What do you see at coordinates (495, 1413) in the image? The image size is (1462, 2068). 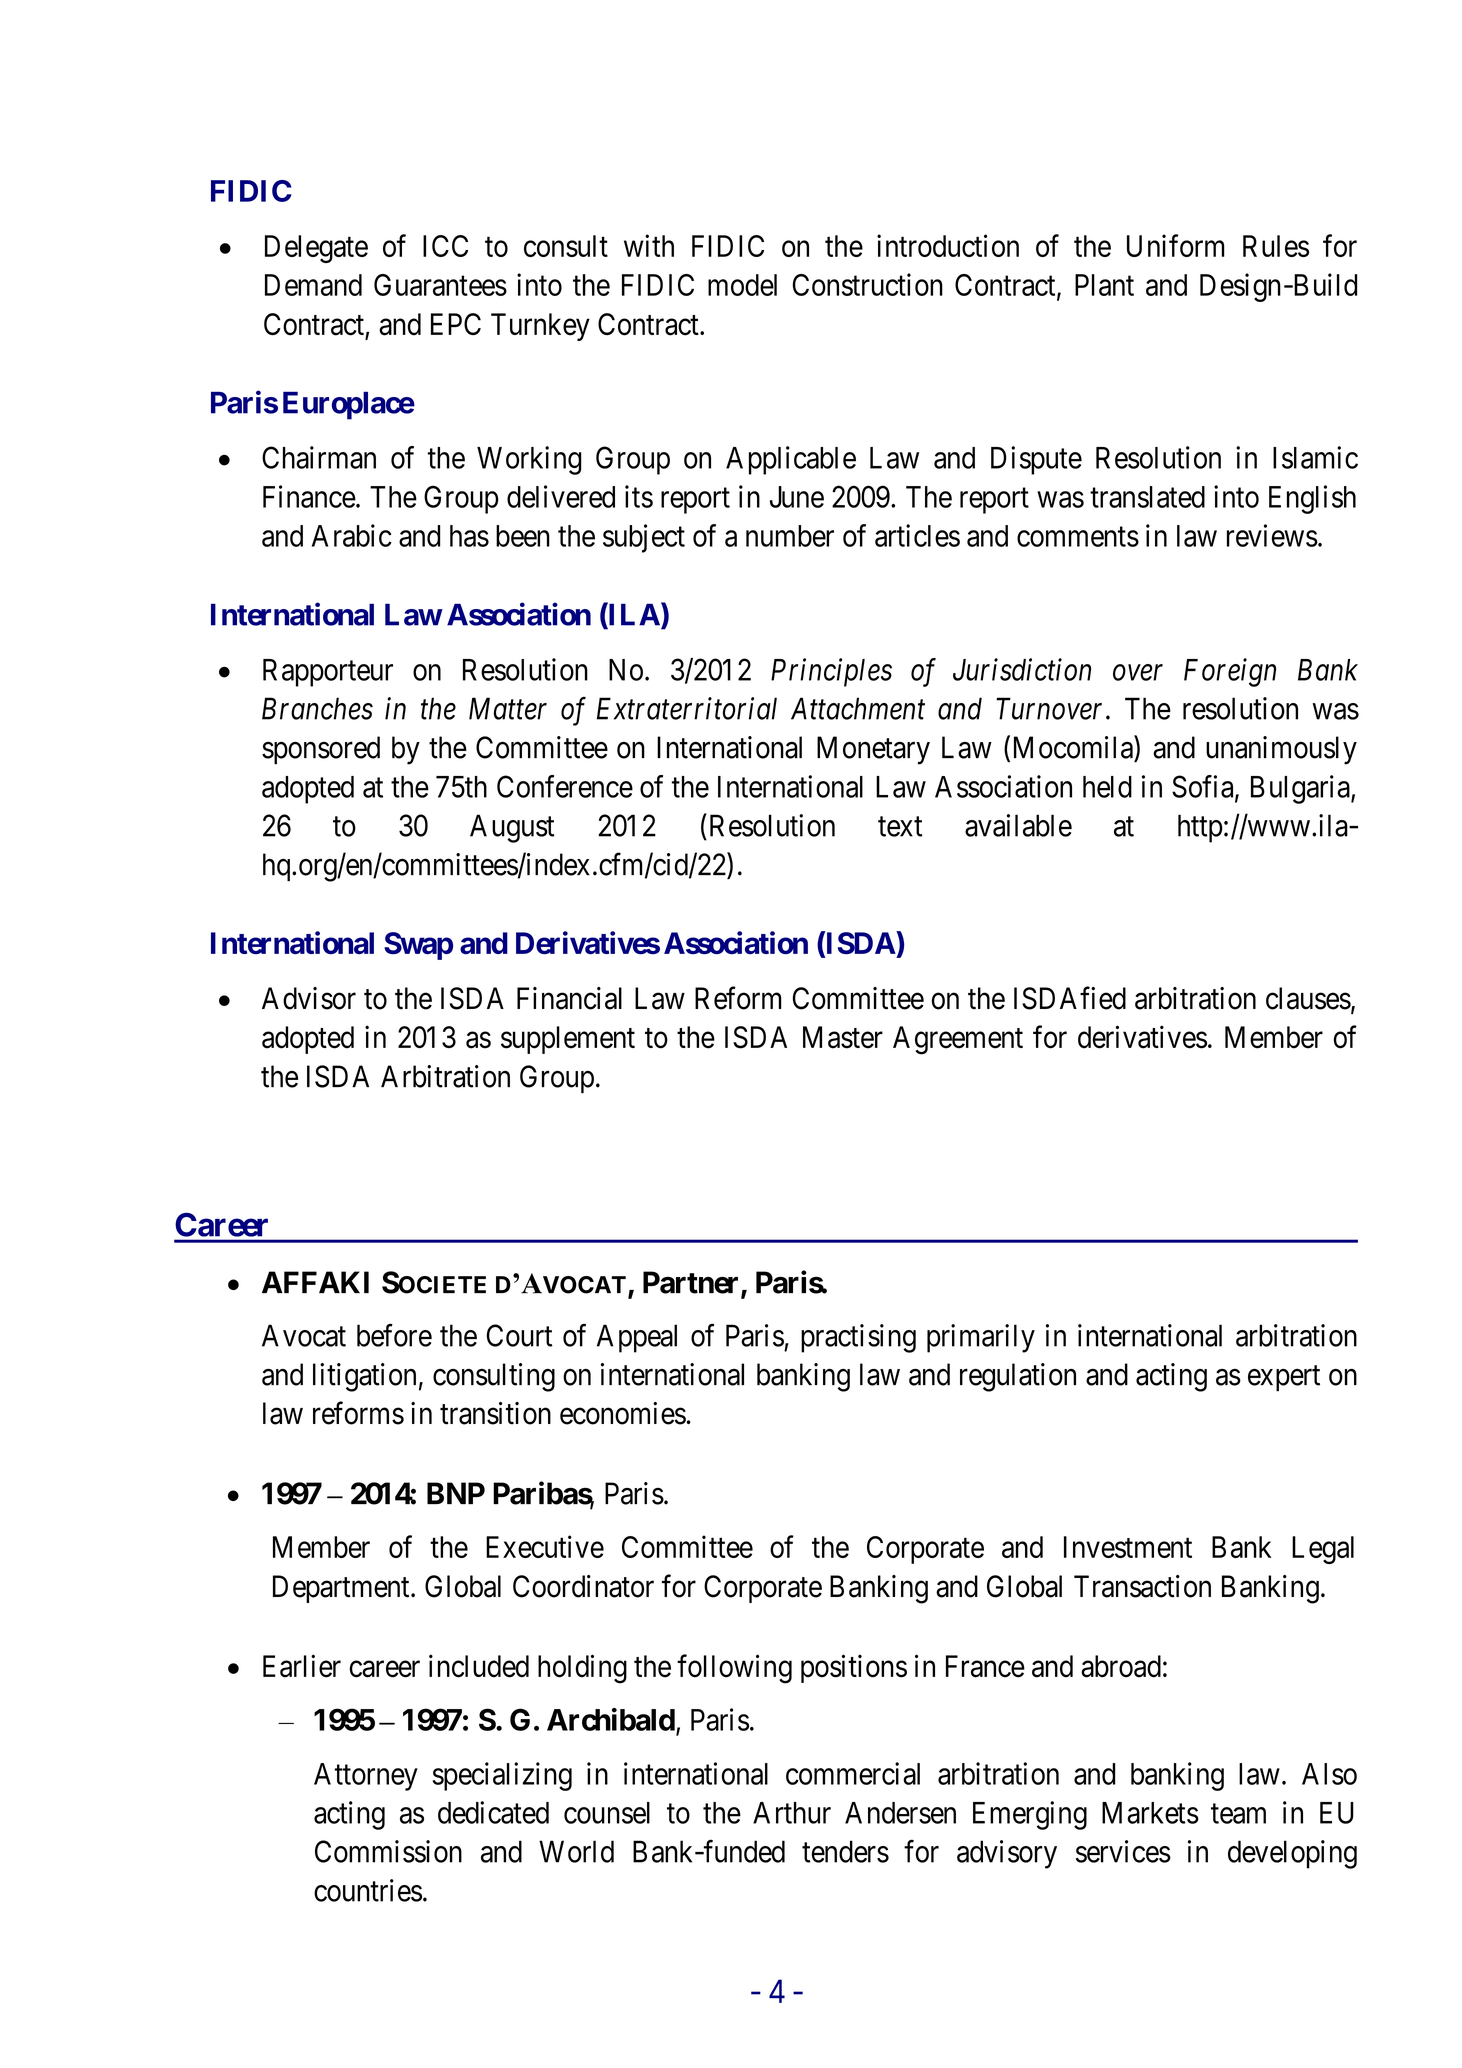 I see `transition` at bounding box center [495, 1413].
